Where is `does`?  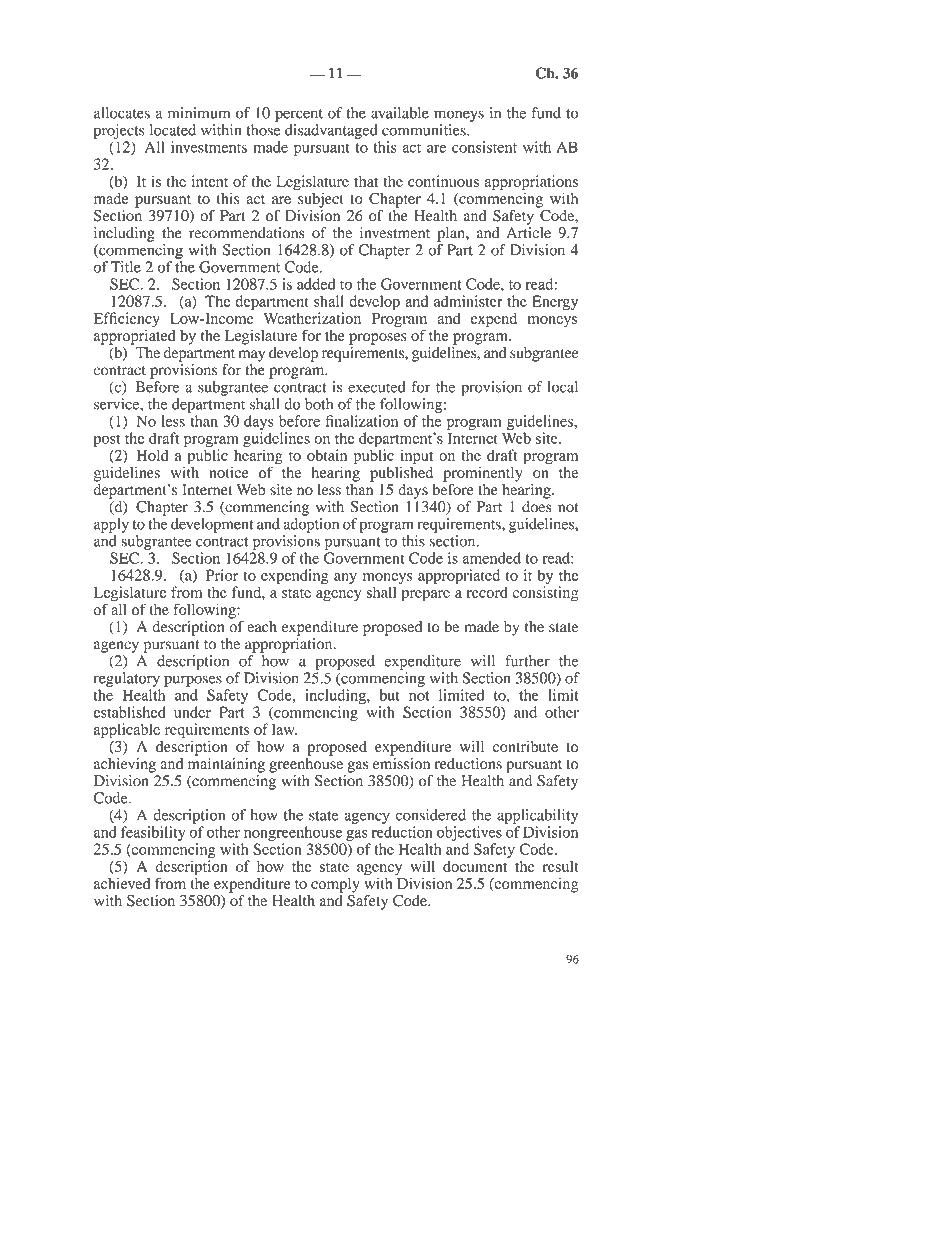 does is located at coordinates (537, 505).
